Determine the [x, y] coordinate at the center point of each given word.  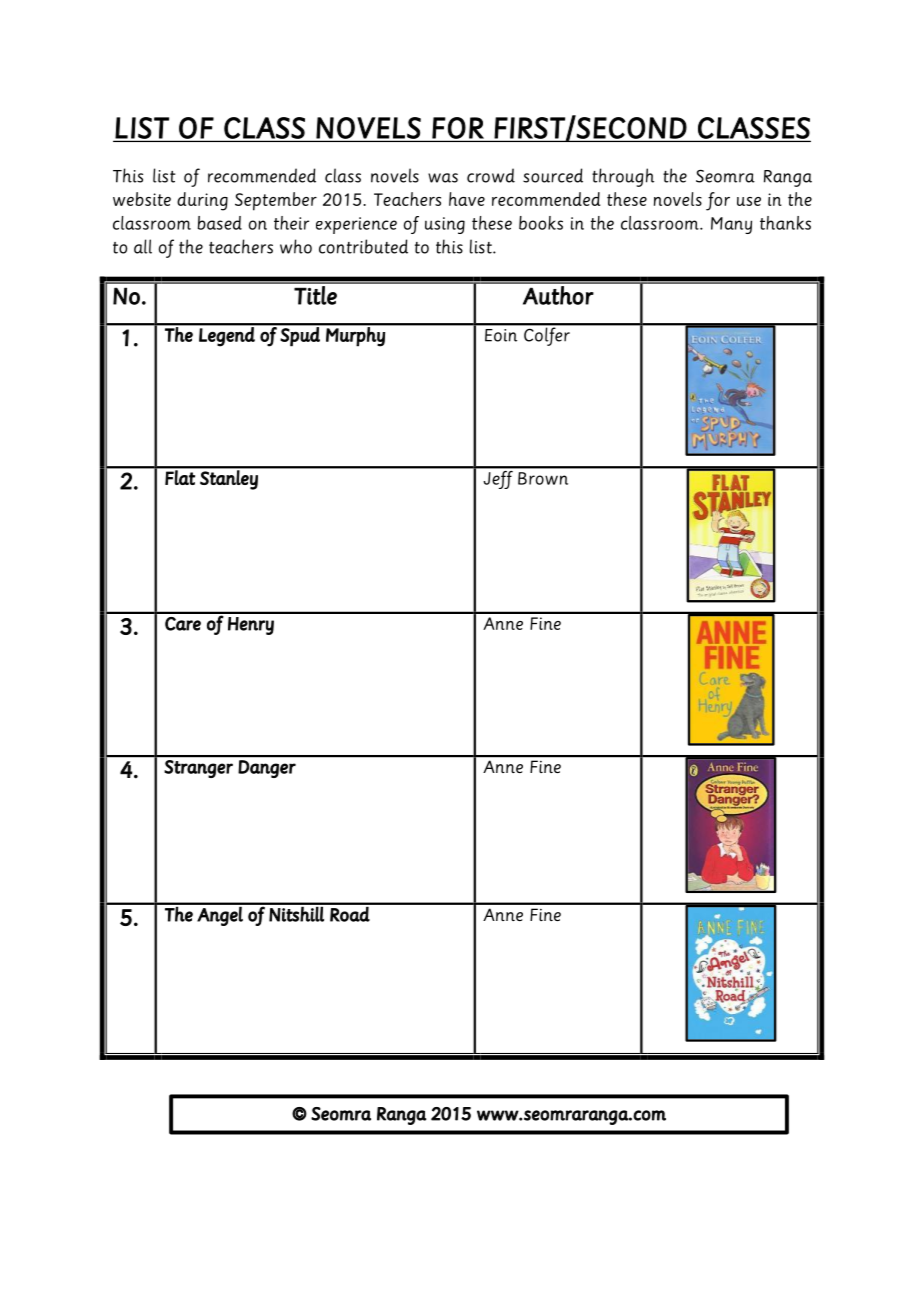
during [202, 201]
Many [731, 225]
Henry [251, 626]
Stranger [198, 769]
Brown [543, 478]
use [749, 201]
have [467, 199]
